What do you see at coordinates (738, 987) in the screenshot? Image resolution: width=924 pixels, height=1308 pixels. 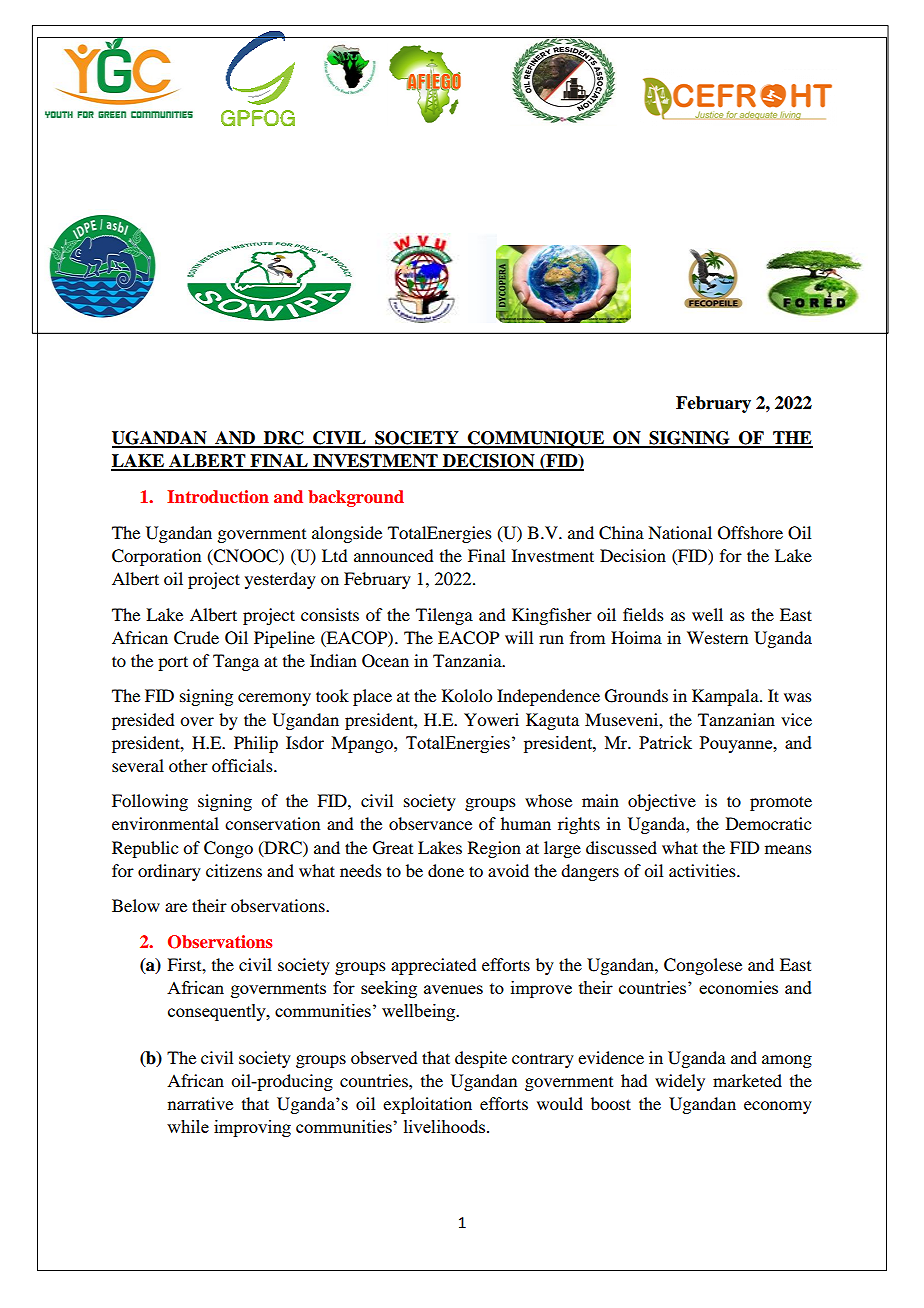 I see `economies` at bounding box center [738, 987].
